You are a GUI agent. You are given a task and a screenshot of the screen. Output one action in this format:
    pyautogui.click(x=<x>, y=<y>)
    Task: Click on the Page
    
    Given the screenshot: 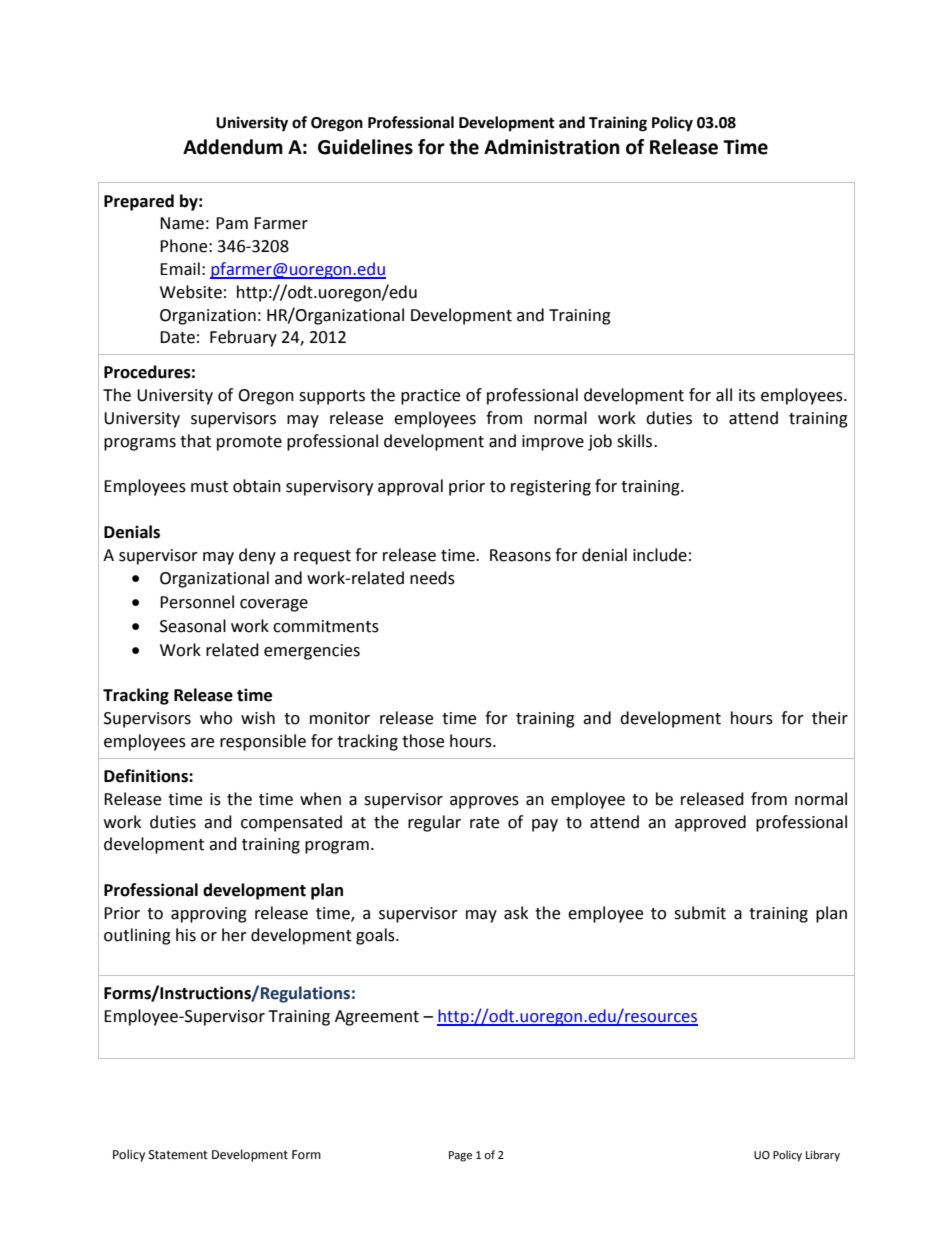 What is the action you would take?
    pyautogui.click(x=460, y=1156)
